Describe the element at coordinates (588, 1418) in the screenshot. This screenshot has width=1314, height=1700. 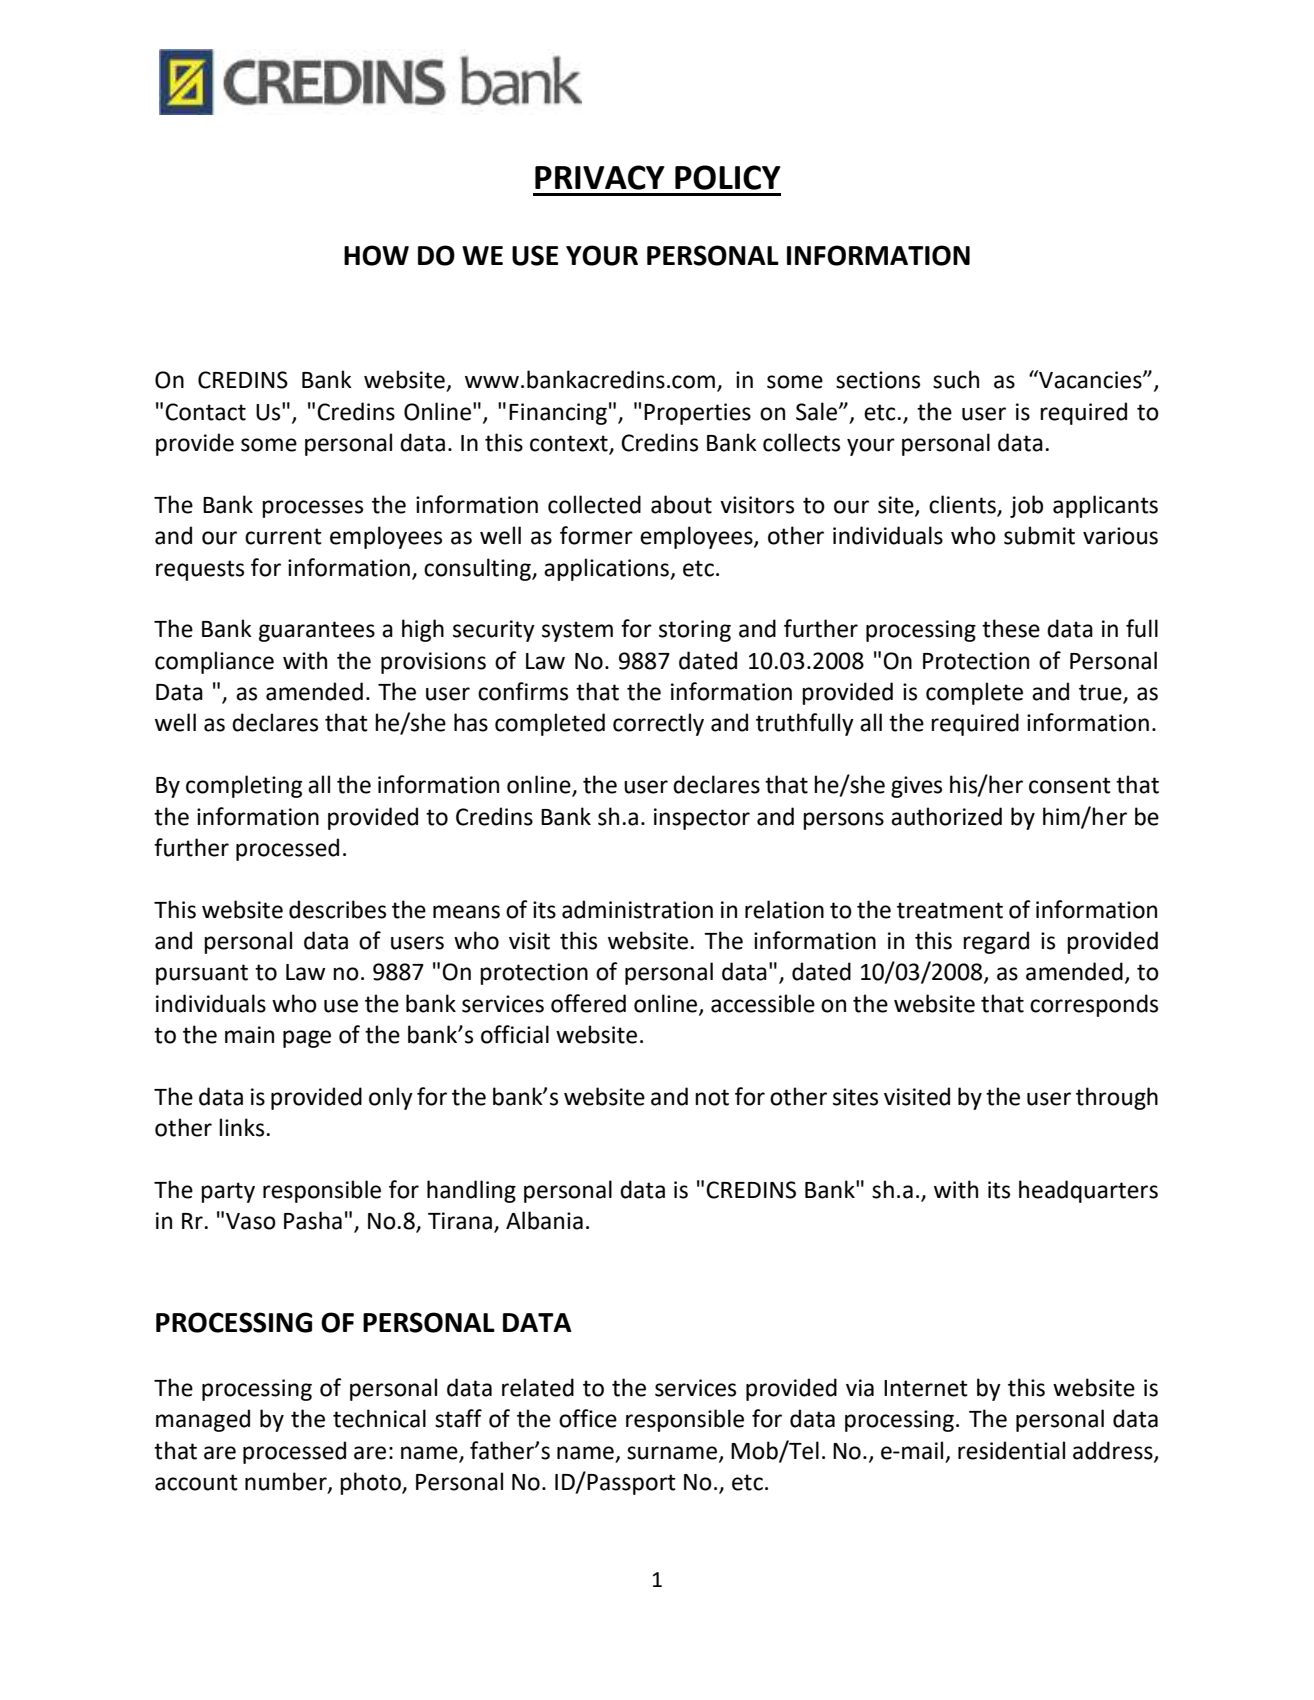
I see `office` at that location.
